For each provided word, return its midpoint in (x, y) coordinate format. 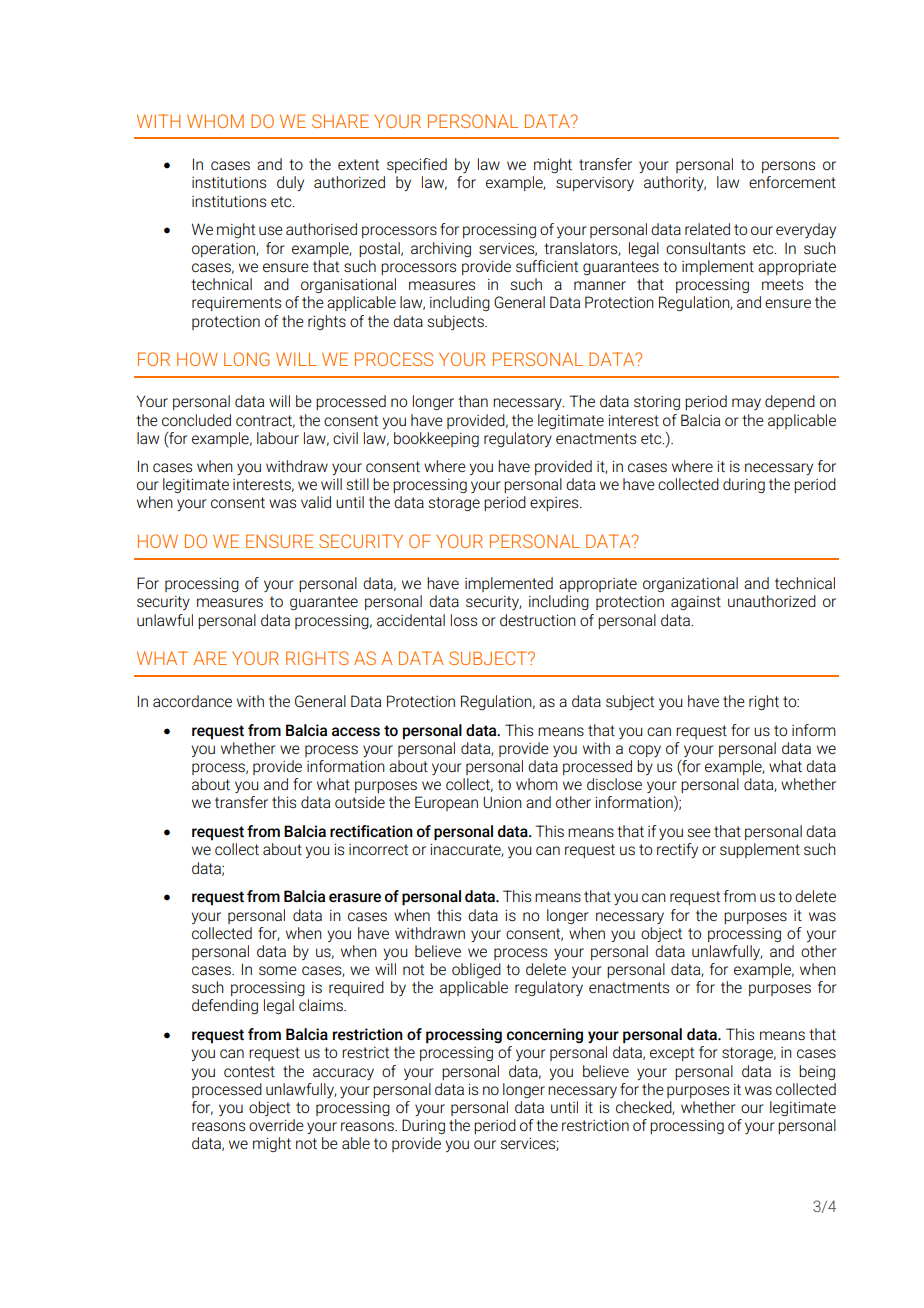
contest (249, 1071)
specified (417, 165)
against (696, 603)
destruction (538, 620)
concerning (545, 1035)
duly (290, 183)
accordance (192, 701)
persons (788, 167)
